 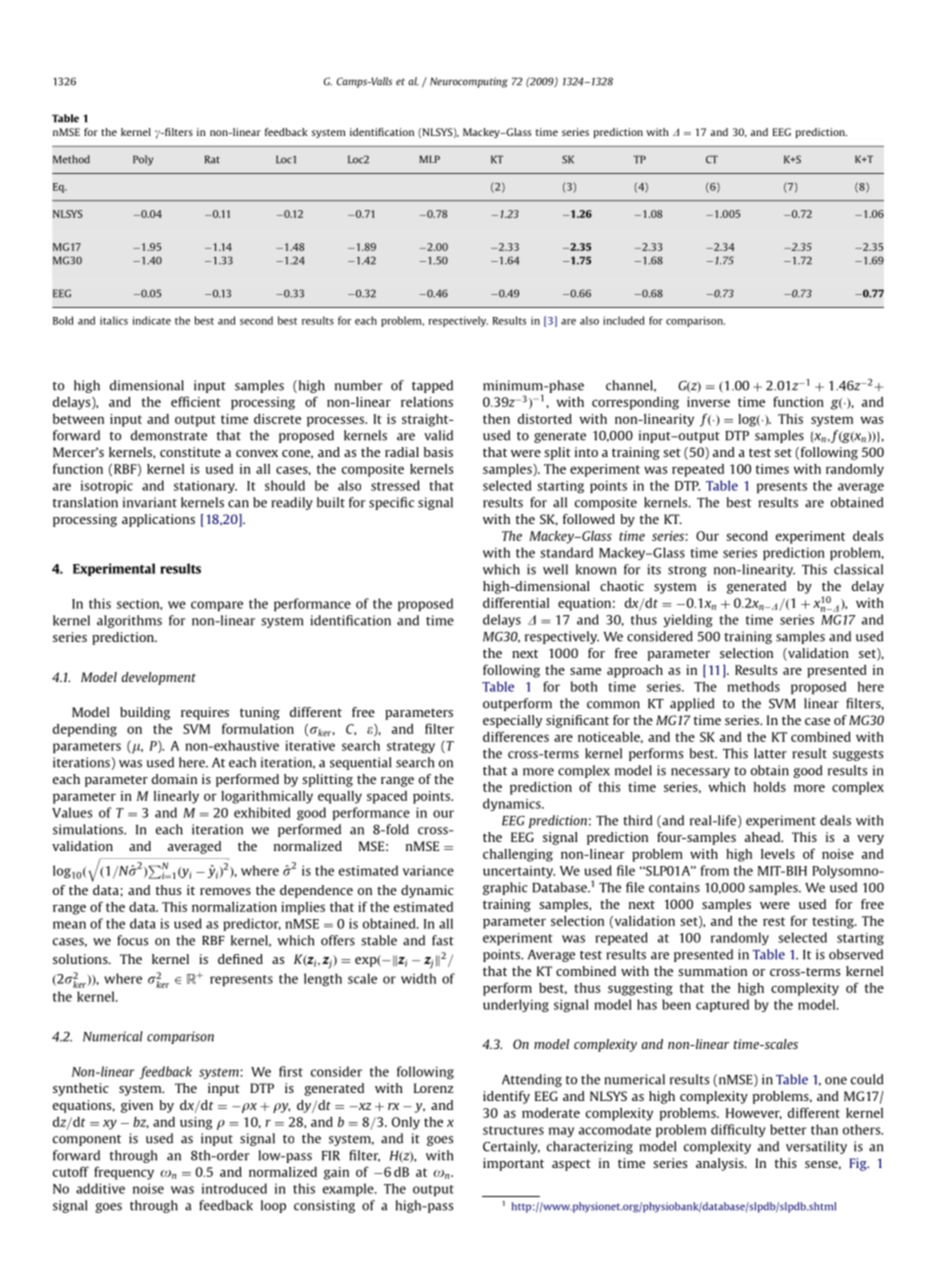 I want to click on levels, so click(x=778, y=854).
